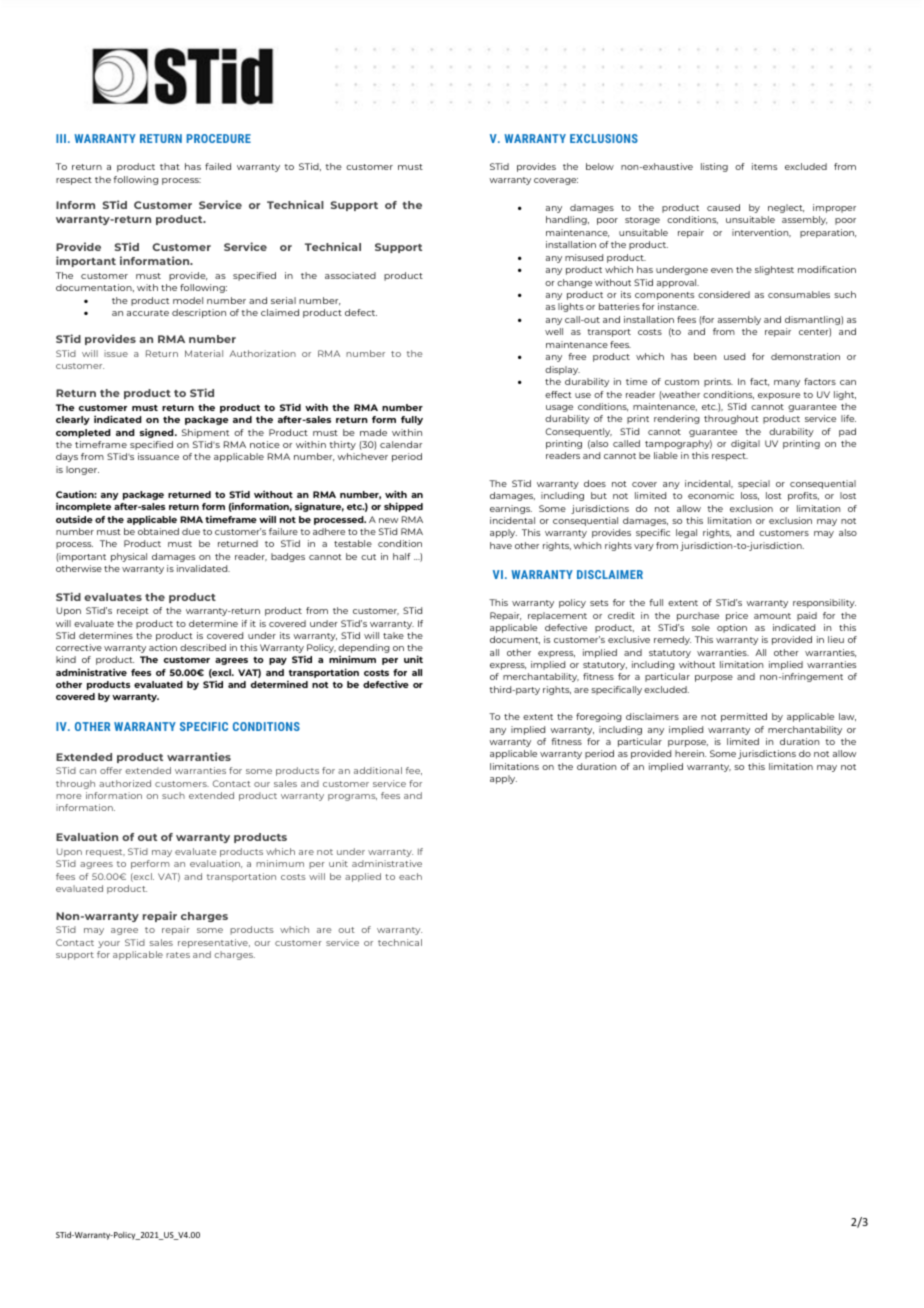 This document has width=924, height=1308. Describe the element at coordinates (178, 955) in the document. I see `rates` at that location.
